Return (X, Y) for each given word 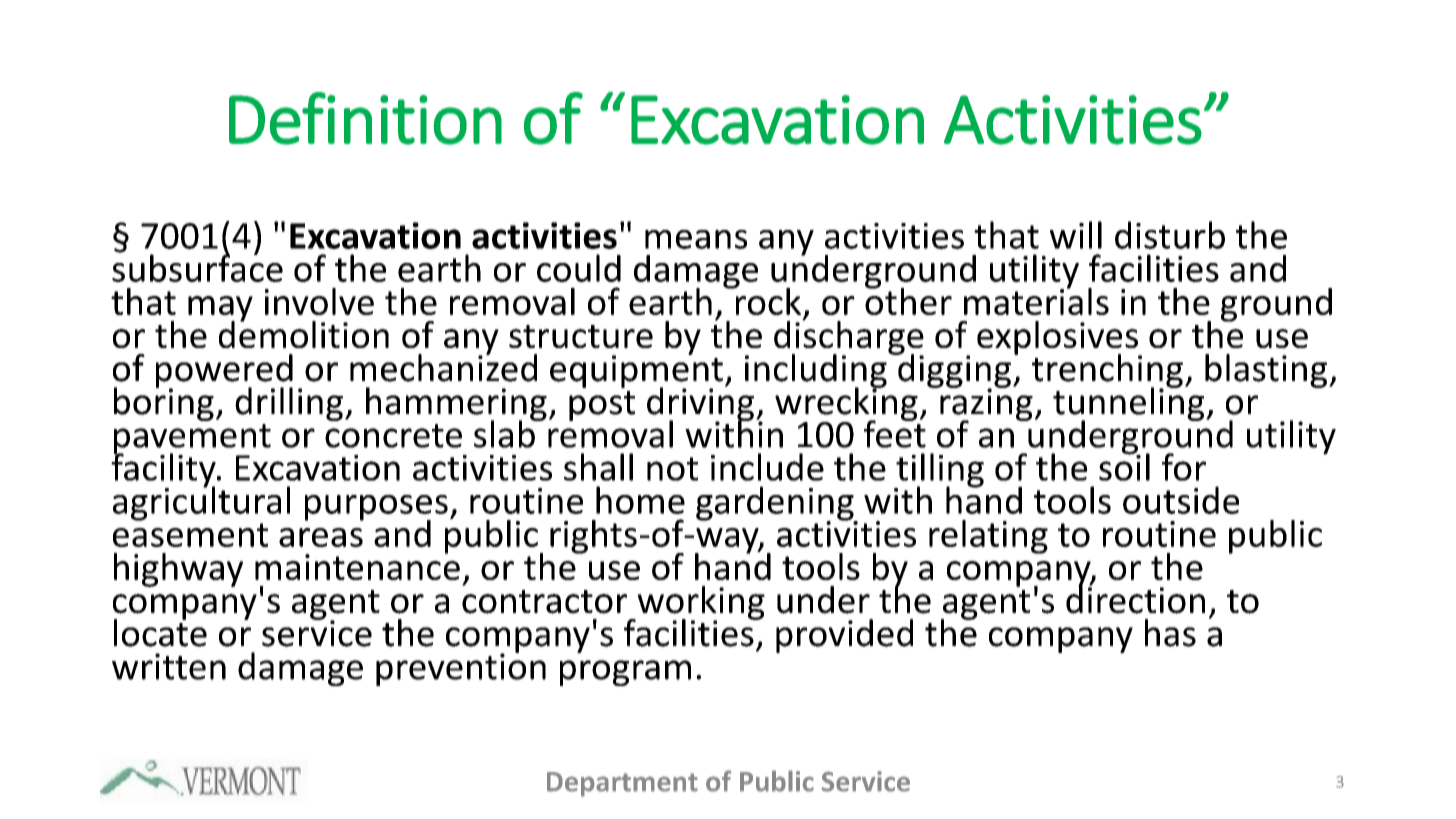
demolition (304, 333)
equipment (636, 371)
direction (1135, 599)
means (696, 239)
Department (622, 784)
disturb (1170, 235)
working (700, 604)
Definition (365, 118)
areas (321, 537)
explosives (1058, 339)
